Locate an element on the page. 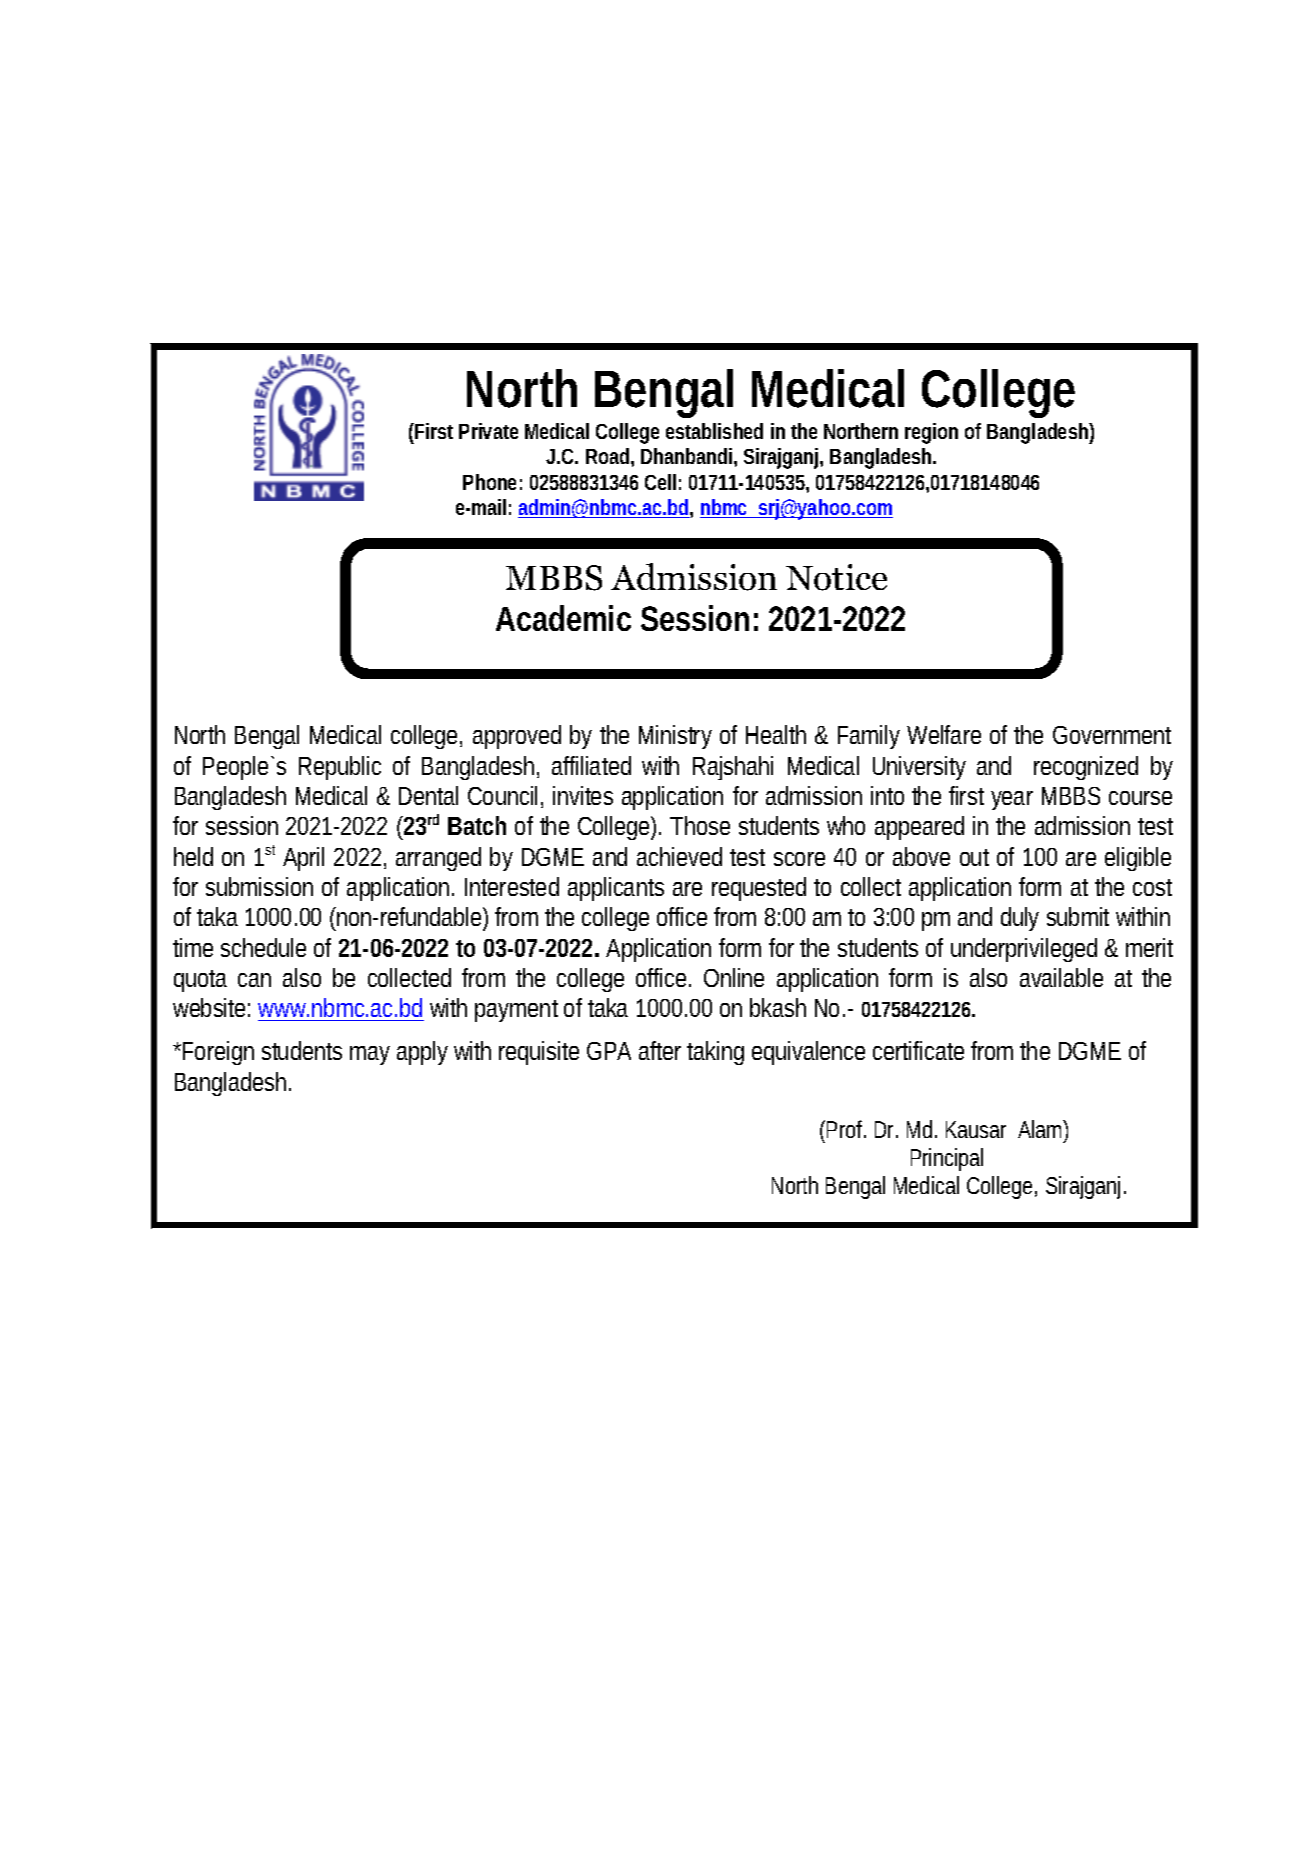 The height and width of the document is (1857, 1313). Welfare is located at coordinates (944, 734).
